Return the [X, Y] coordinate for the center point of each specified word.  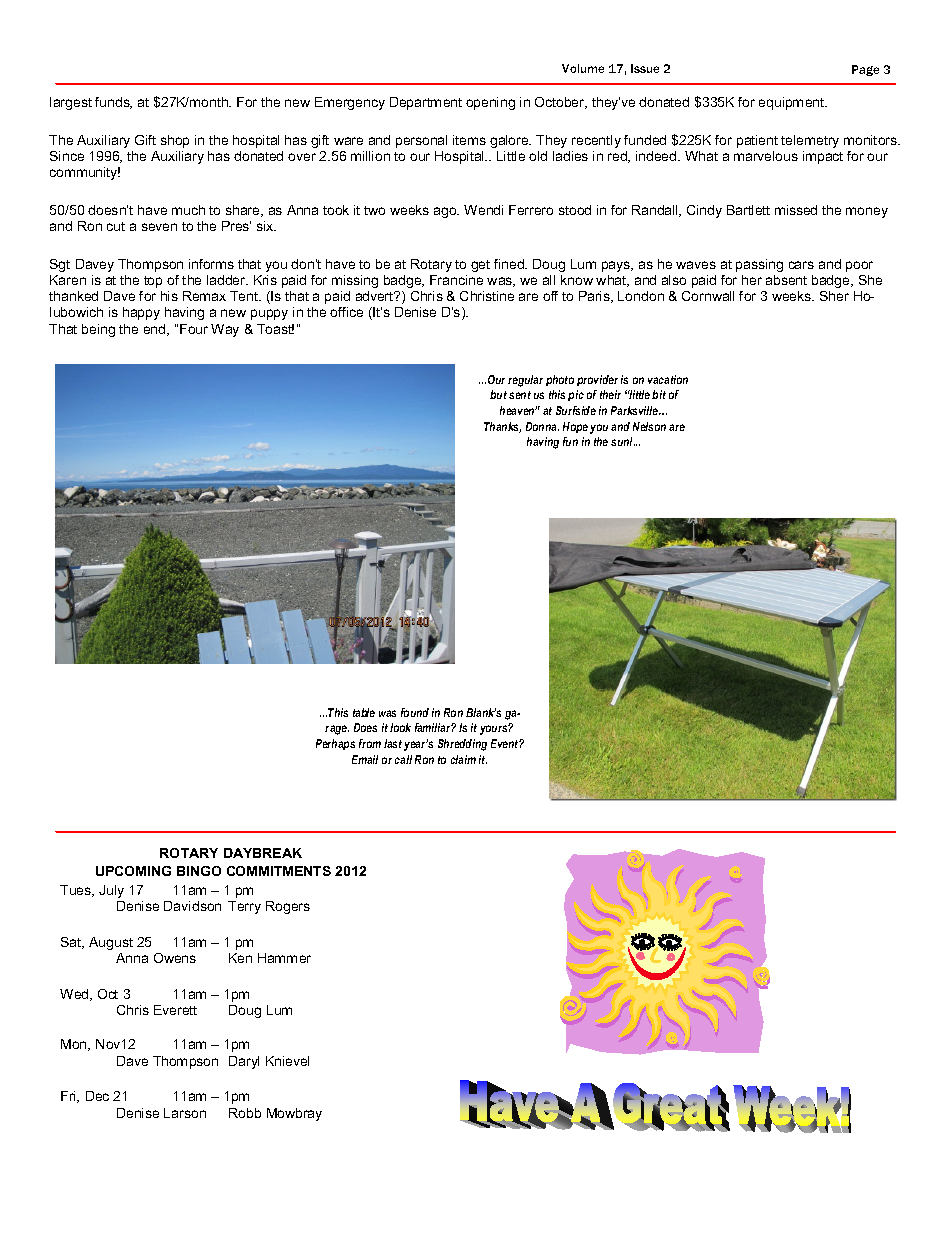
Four [194, 329]
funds [113, 103]
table [364, 712]
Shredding [462, 745]
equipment [793, 103]
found [415, 712]
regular [525, 381]
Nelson [649, 426]
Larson [185, 1113]
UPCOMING [133, 871]
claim [463, 759]
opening [490, 103]
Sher [834, 296]
